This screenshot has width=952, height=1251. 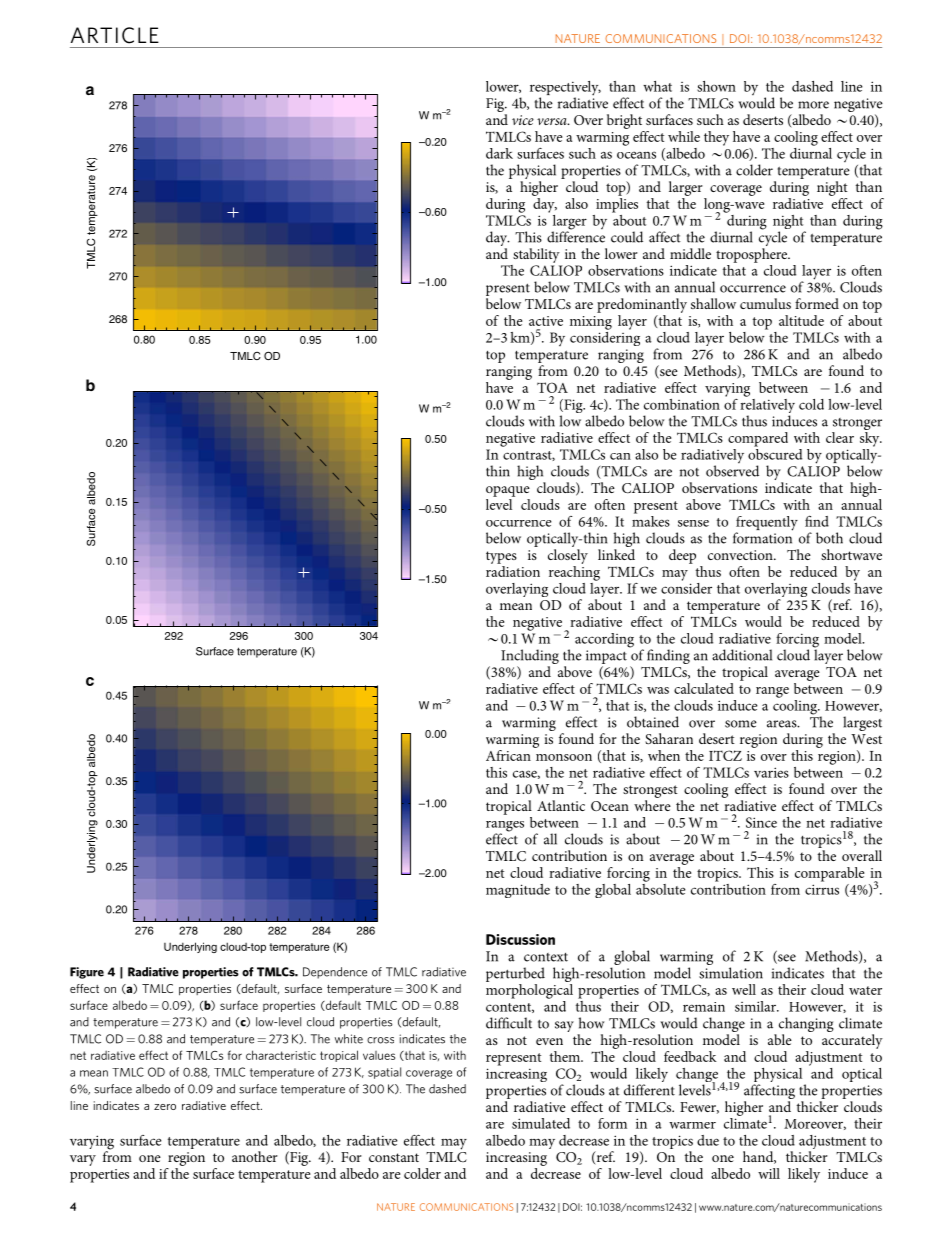 What do you see at coordinates (541, 1123) in the screenshot?
I see `simulated` at bounding box center [541, 1123].
